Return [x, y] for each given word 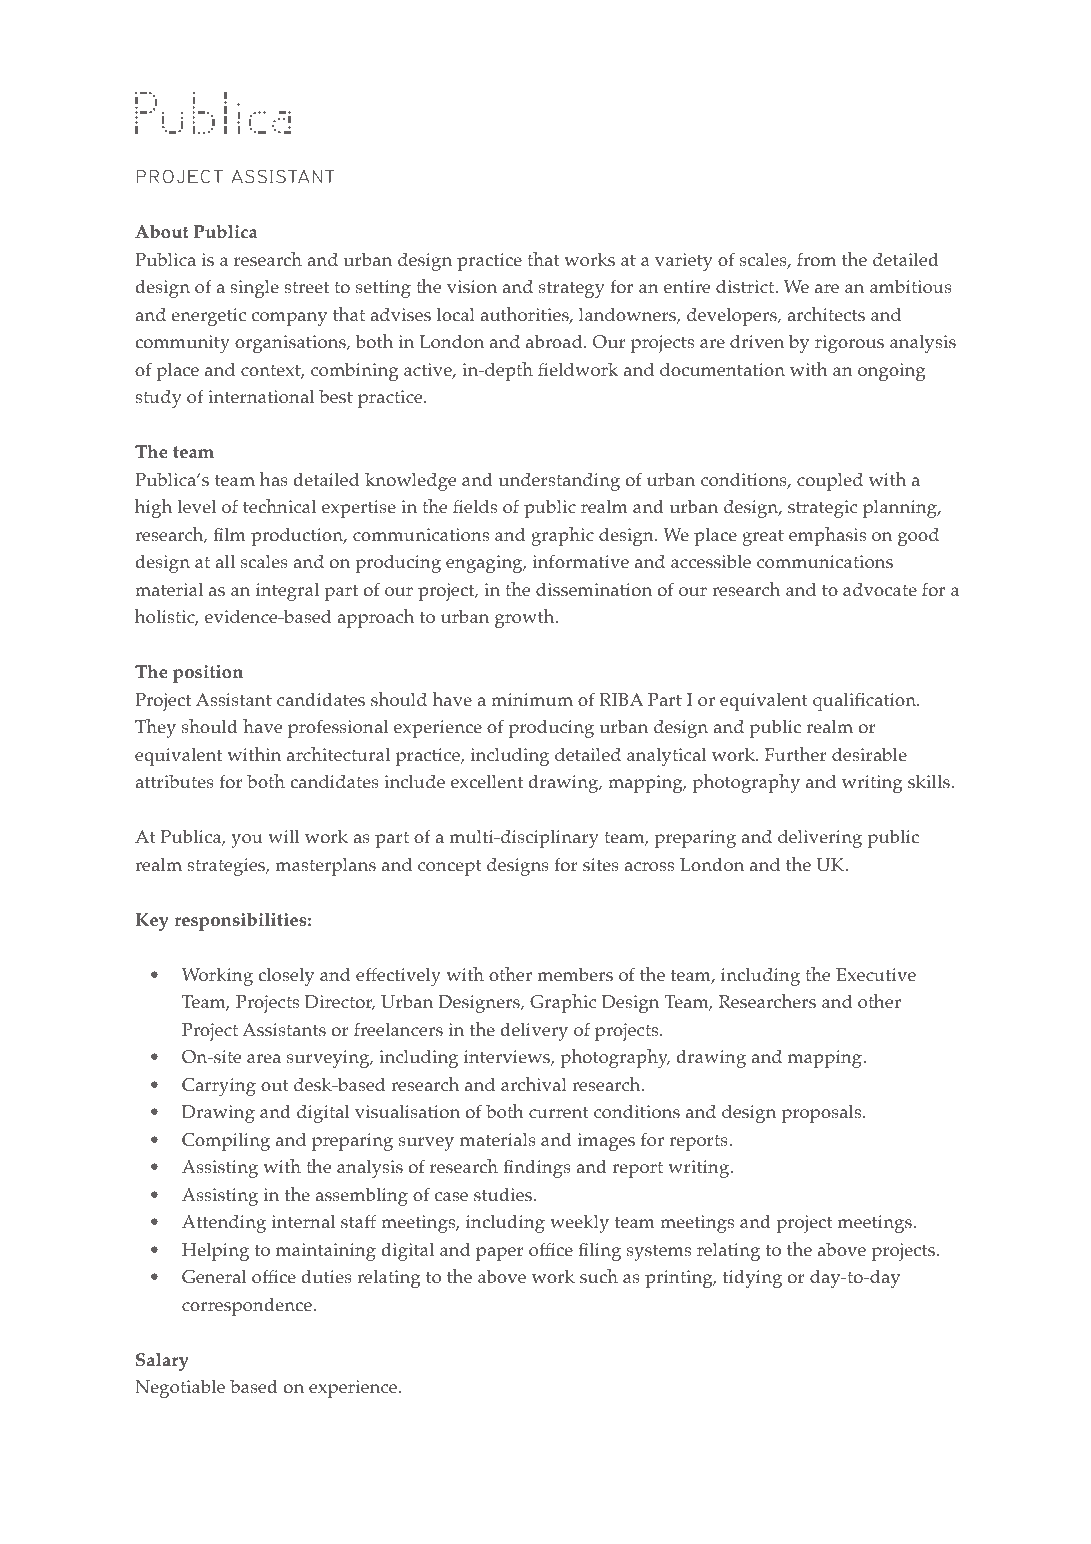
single [254, 289]
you [247, 841]
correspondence [248, 1307]
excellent [487, 781]
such [599, 1276]
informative [581, 561]
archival [534, 1084]
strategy [572, 289]
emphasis [827, 536]
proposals [822, 1114]
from [816, 259]
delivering [820, 839]
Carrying [219, 1087]
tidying [752, 1279]
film [229, 534]
